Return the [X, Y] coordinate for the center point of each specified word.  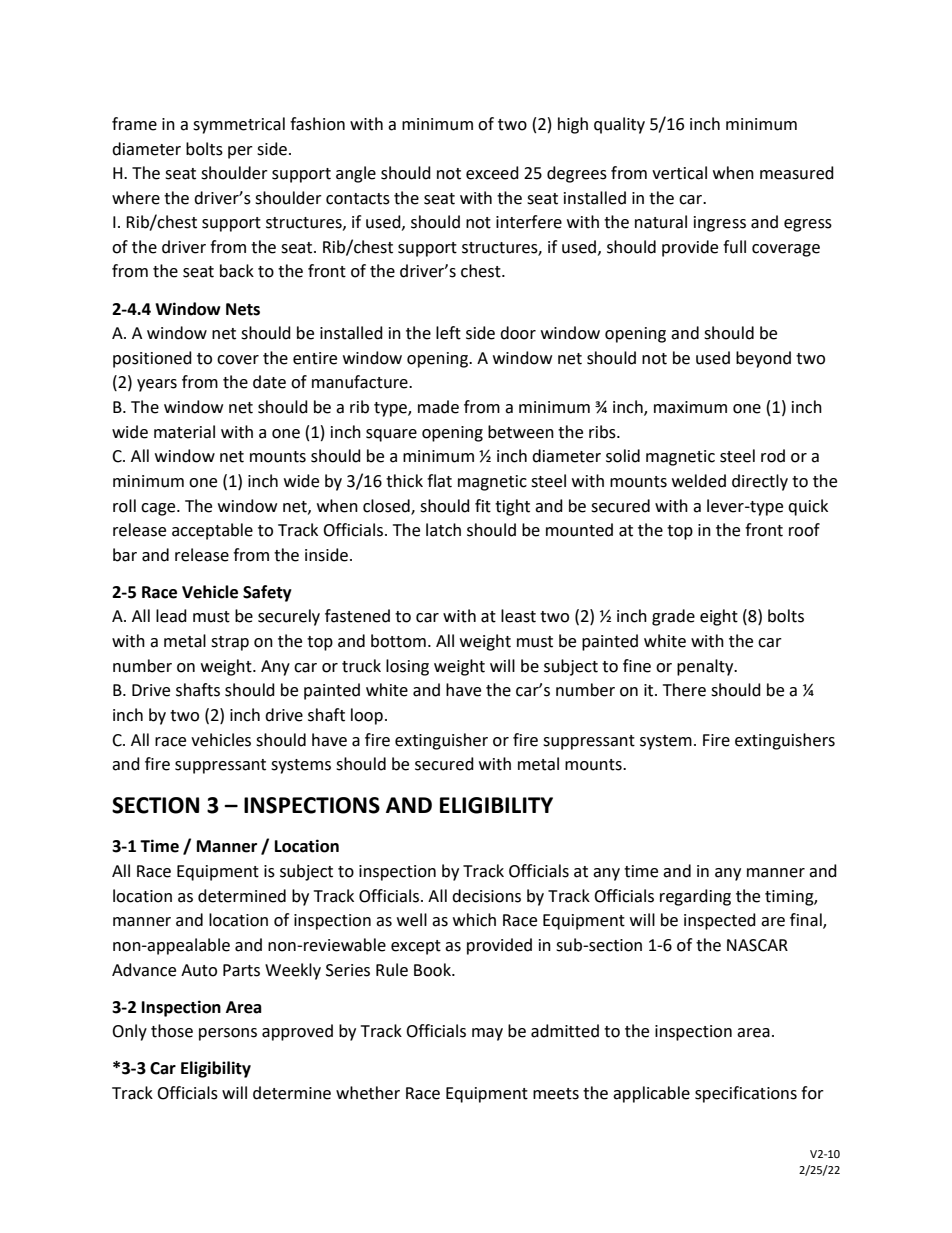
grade [673, 617]
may [487, 1034]
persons [228, 1034]
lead [171, 616]
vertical [679, 173]
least [518, 616]
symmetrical [239, 125]
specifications [746, 1094]
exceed [492, 173]
